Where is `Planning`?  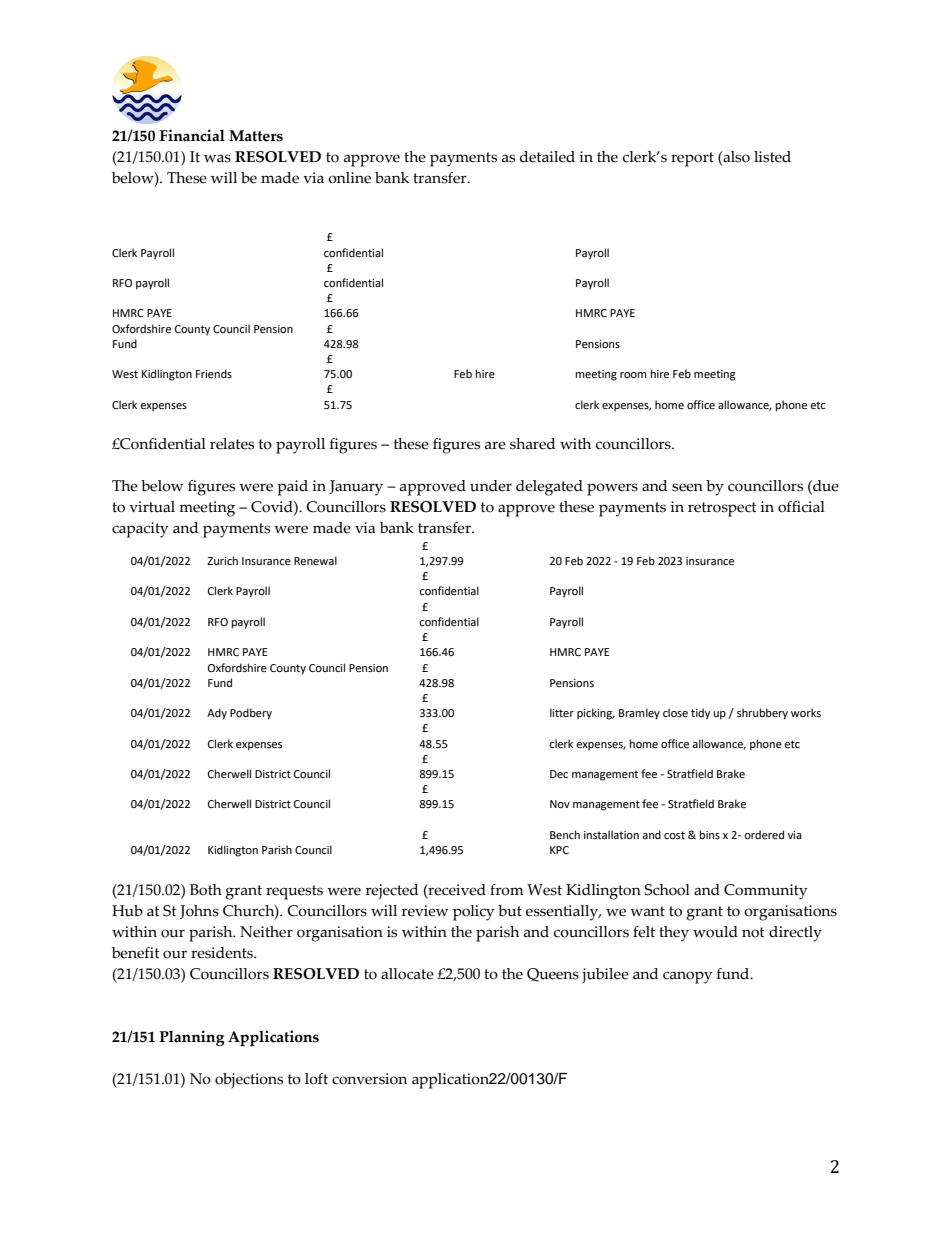
Planning is located at coordinates (192, 1038).
